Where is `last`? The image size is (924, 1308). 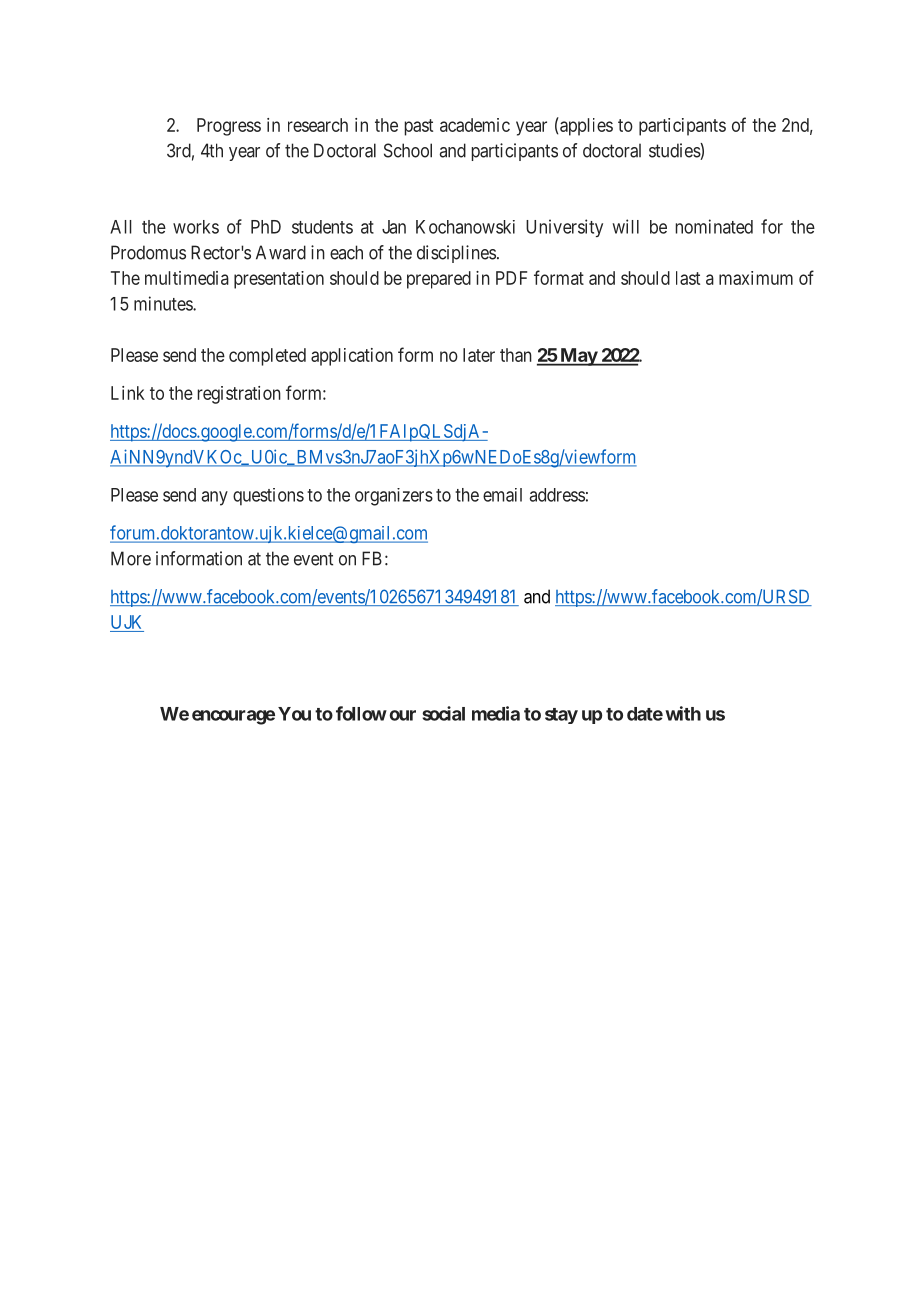
last is located at coordinates (688, 278).
